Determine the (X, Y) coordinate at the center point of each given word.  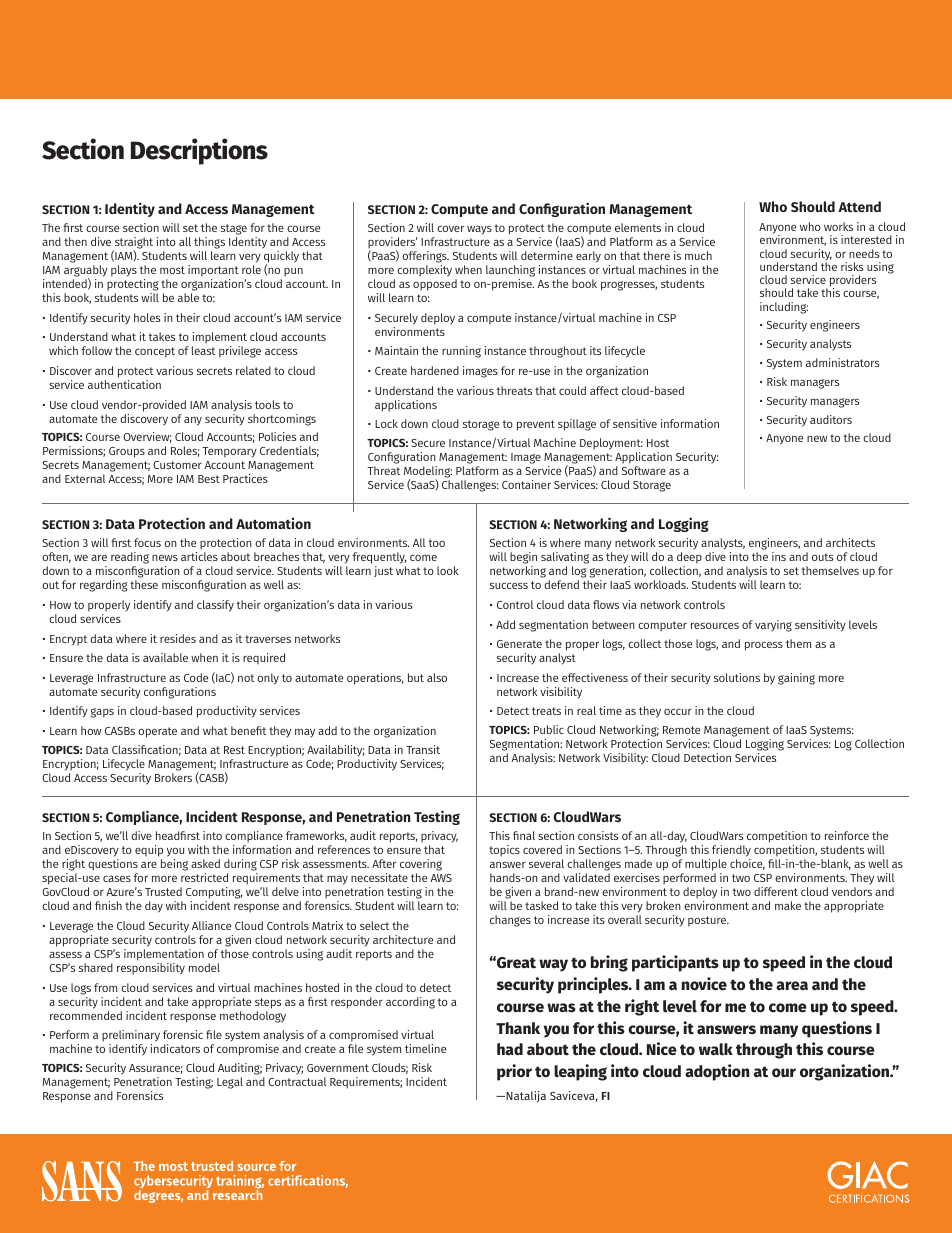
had (510, 1049)
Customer (177, 465)
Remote (681, 730)
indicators (175, 1048)
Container (526, 484)
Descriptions (199, 151)
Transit (423, 749)
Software (644, 470)
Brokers (173, 777)
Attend (859, 206)
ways (479, 230)
